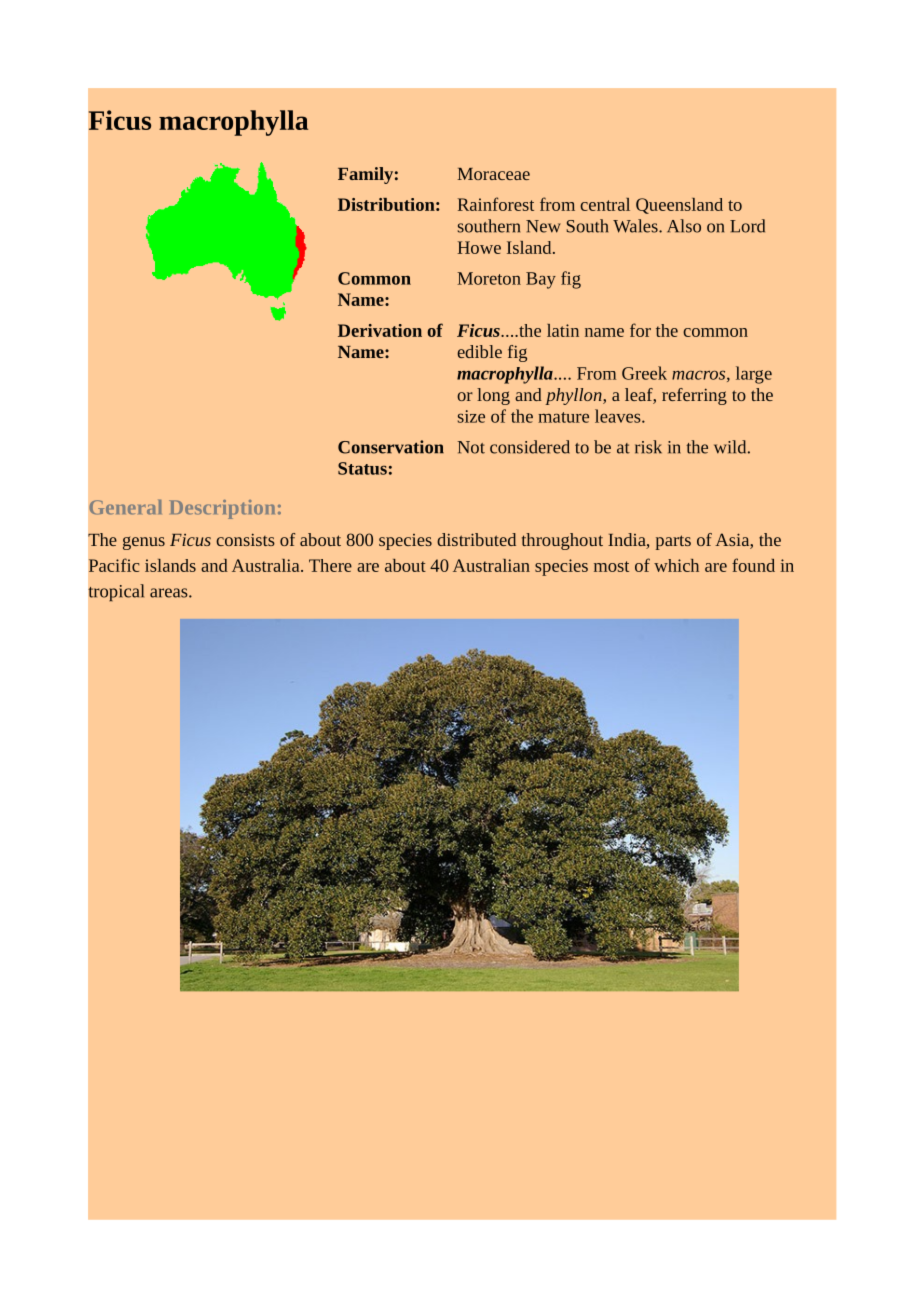 The image size is (924, 1308). Describe the element at coordinates (563, 330) in the screenshot. I see `latin` at that location.
